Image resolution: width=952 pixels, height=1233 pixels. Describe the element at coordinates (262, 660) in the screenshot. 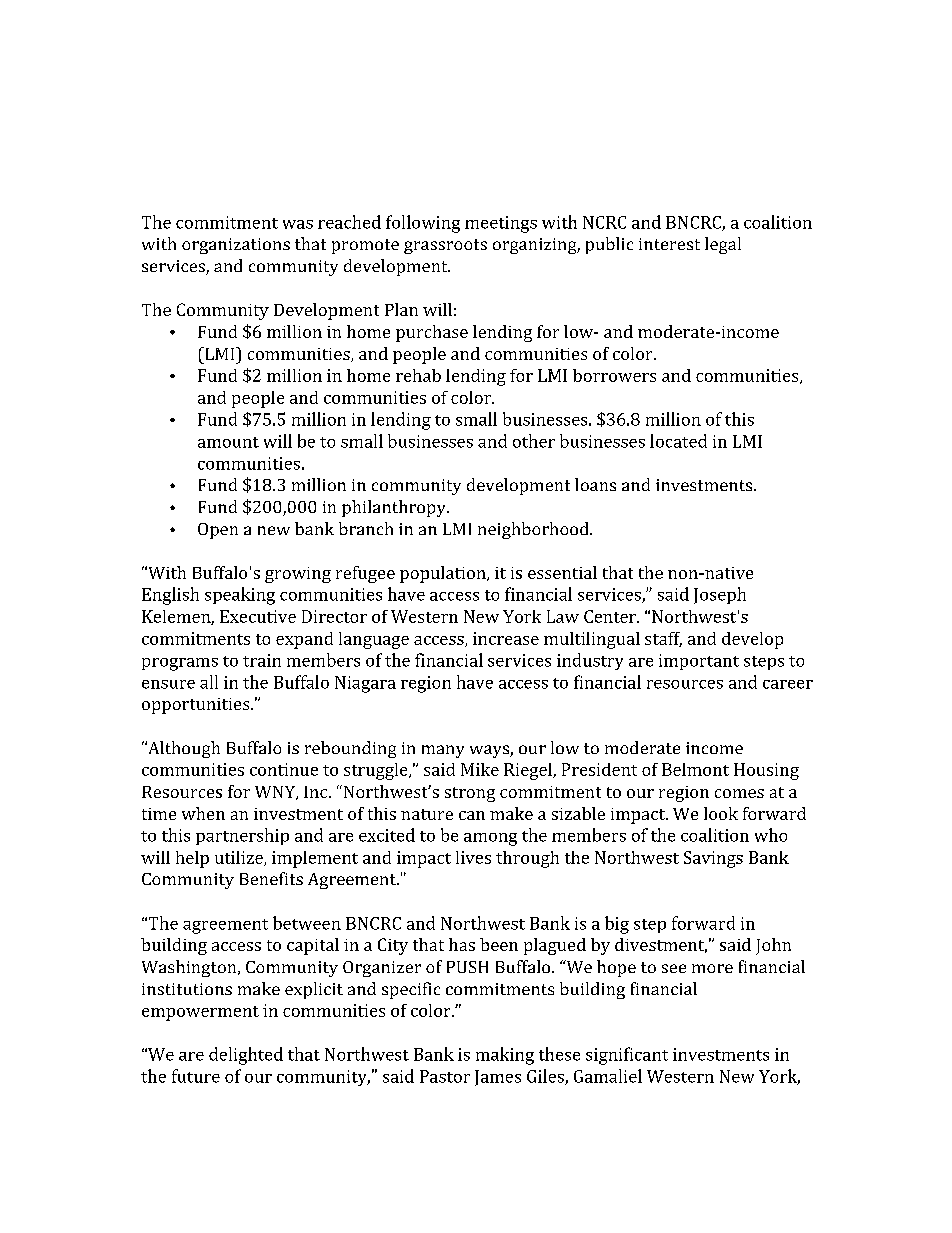

I see `train` at that location.
